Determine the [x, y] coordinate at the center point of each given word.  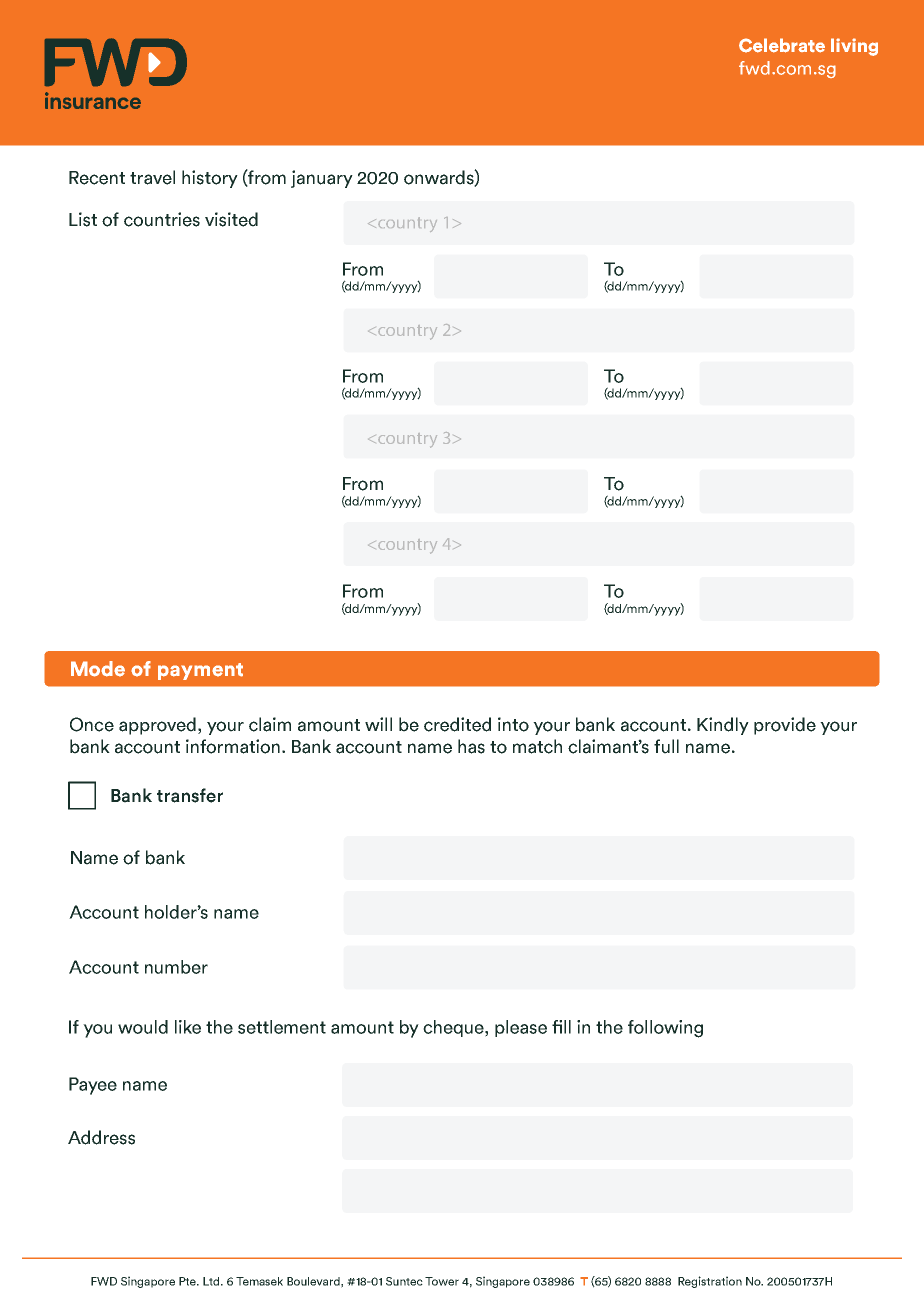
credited [457, 724]
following [665, 1029]
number [176, 967]
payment [200, 671]
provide [785, 726]
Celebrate [782, 45]
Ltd [212, 1281]
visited [231, 219]
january [322, 179]
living [854, 47]
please [521, 1028]
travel [152, 177]
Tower [442, 1281]
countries [162, 219]
